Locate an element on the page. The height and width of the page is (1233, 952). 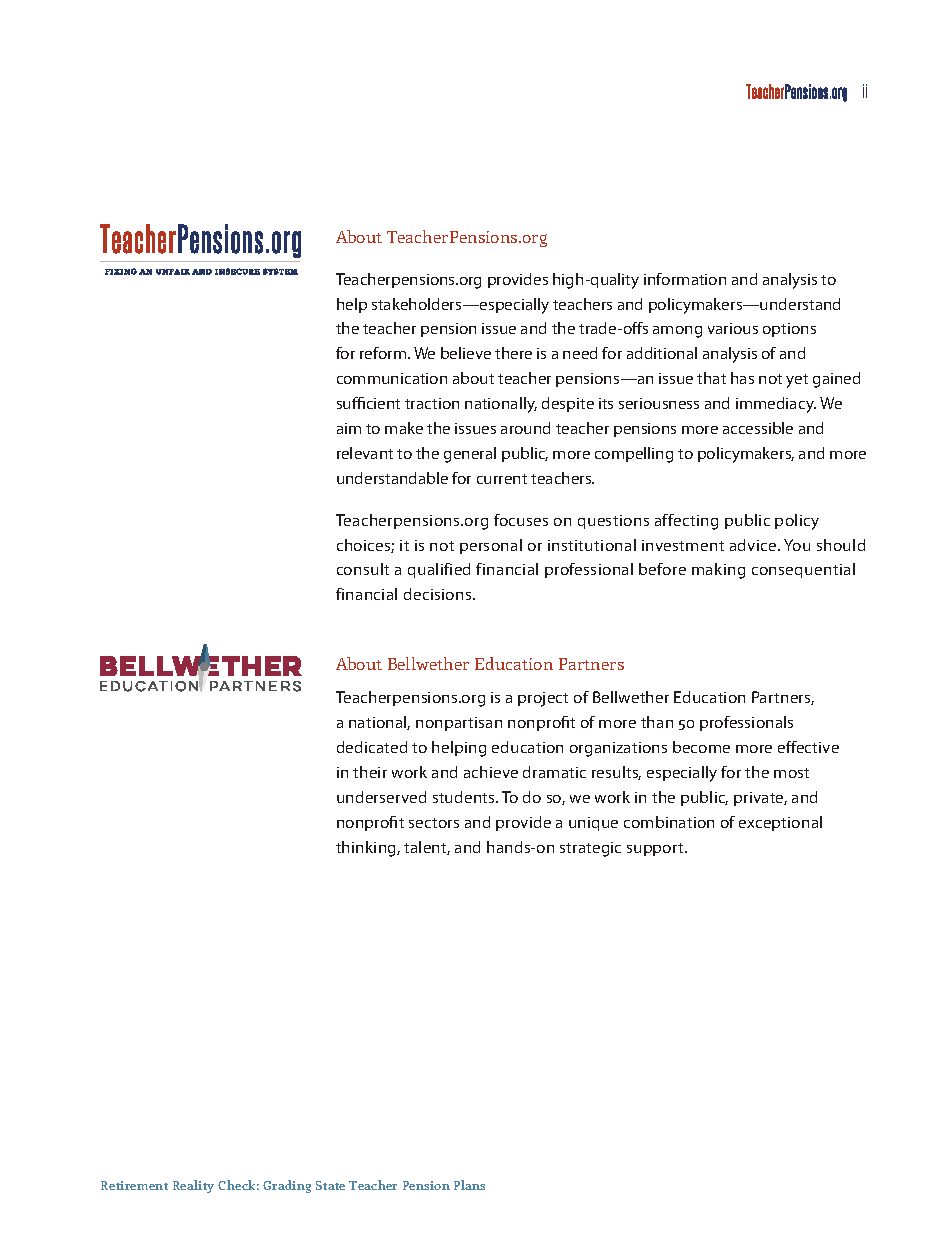
various is located at coordinates (733, 328).
